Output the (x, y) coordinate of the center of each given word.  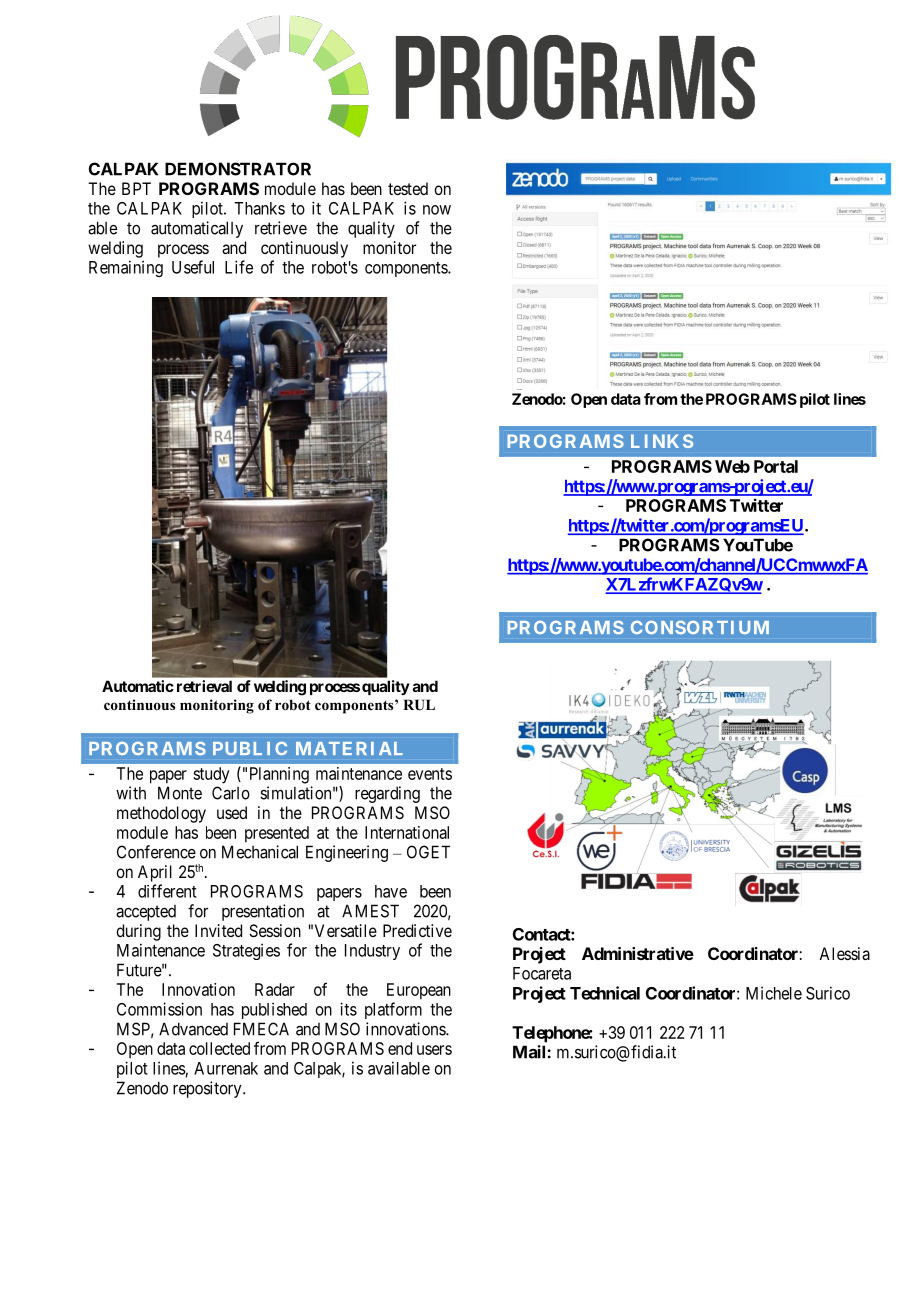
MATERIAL (349, 748)
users (434, 1050)
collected (219, 1048)
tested (408, 188)
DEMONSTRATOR (238, 169)
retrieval (204, 686)
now (437, 210)
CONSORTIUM (700, 627)
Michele (774, 993)
